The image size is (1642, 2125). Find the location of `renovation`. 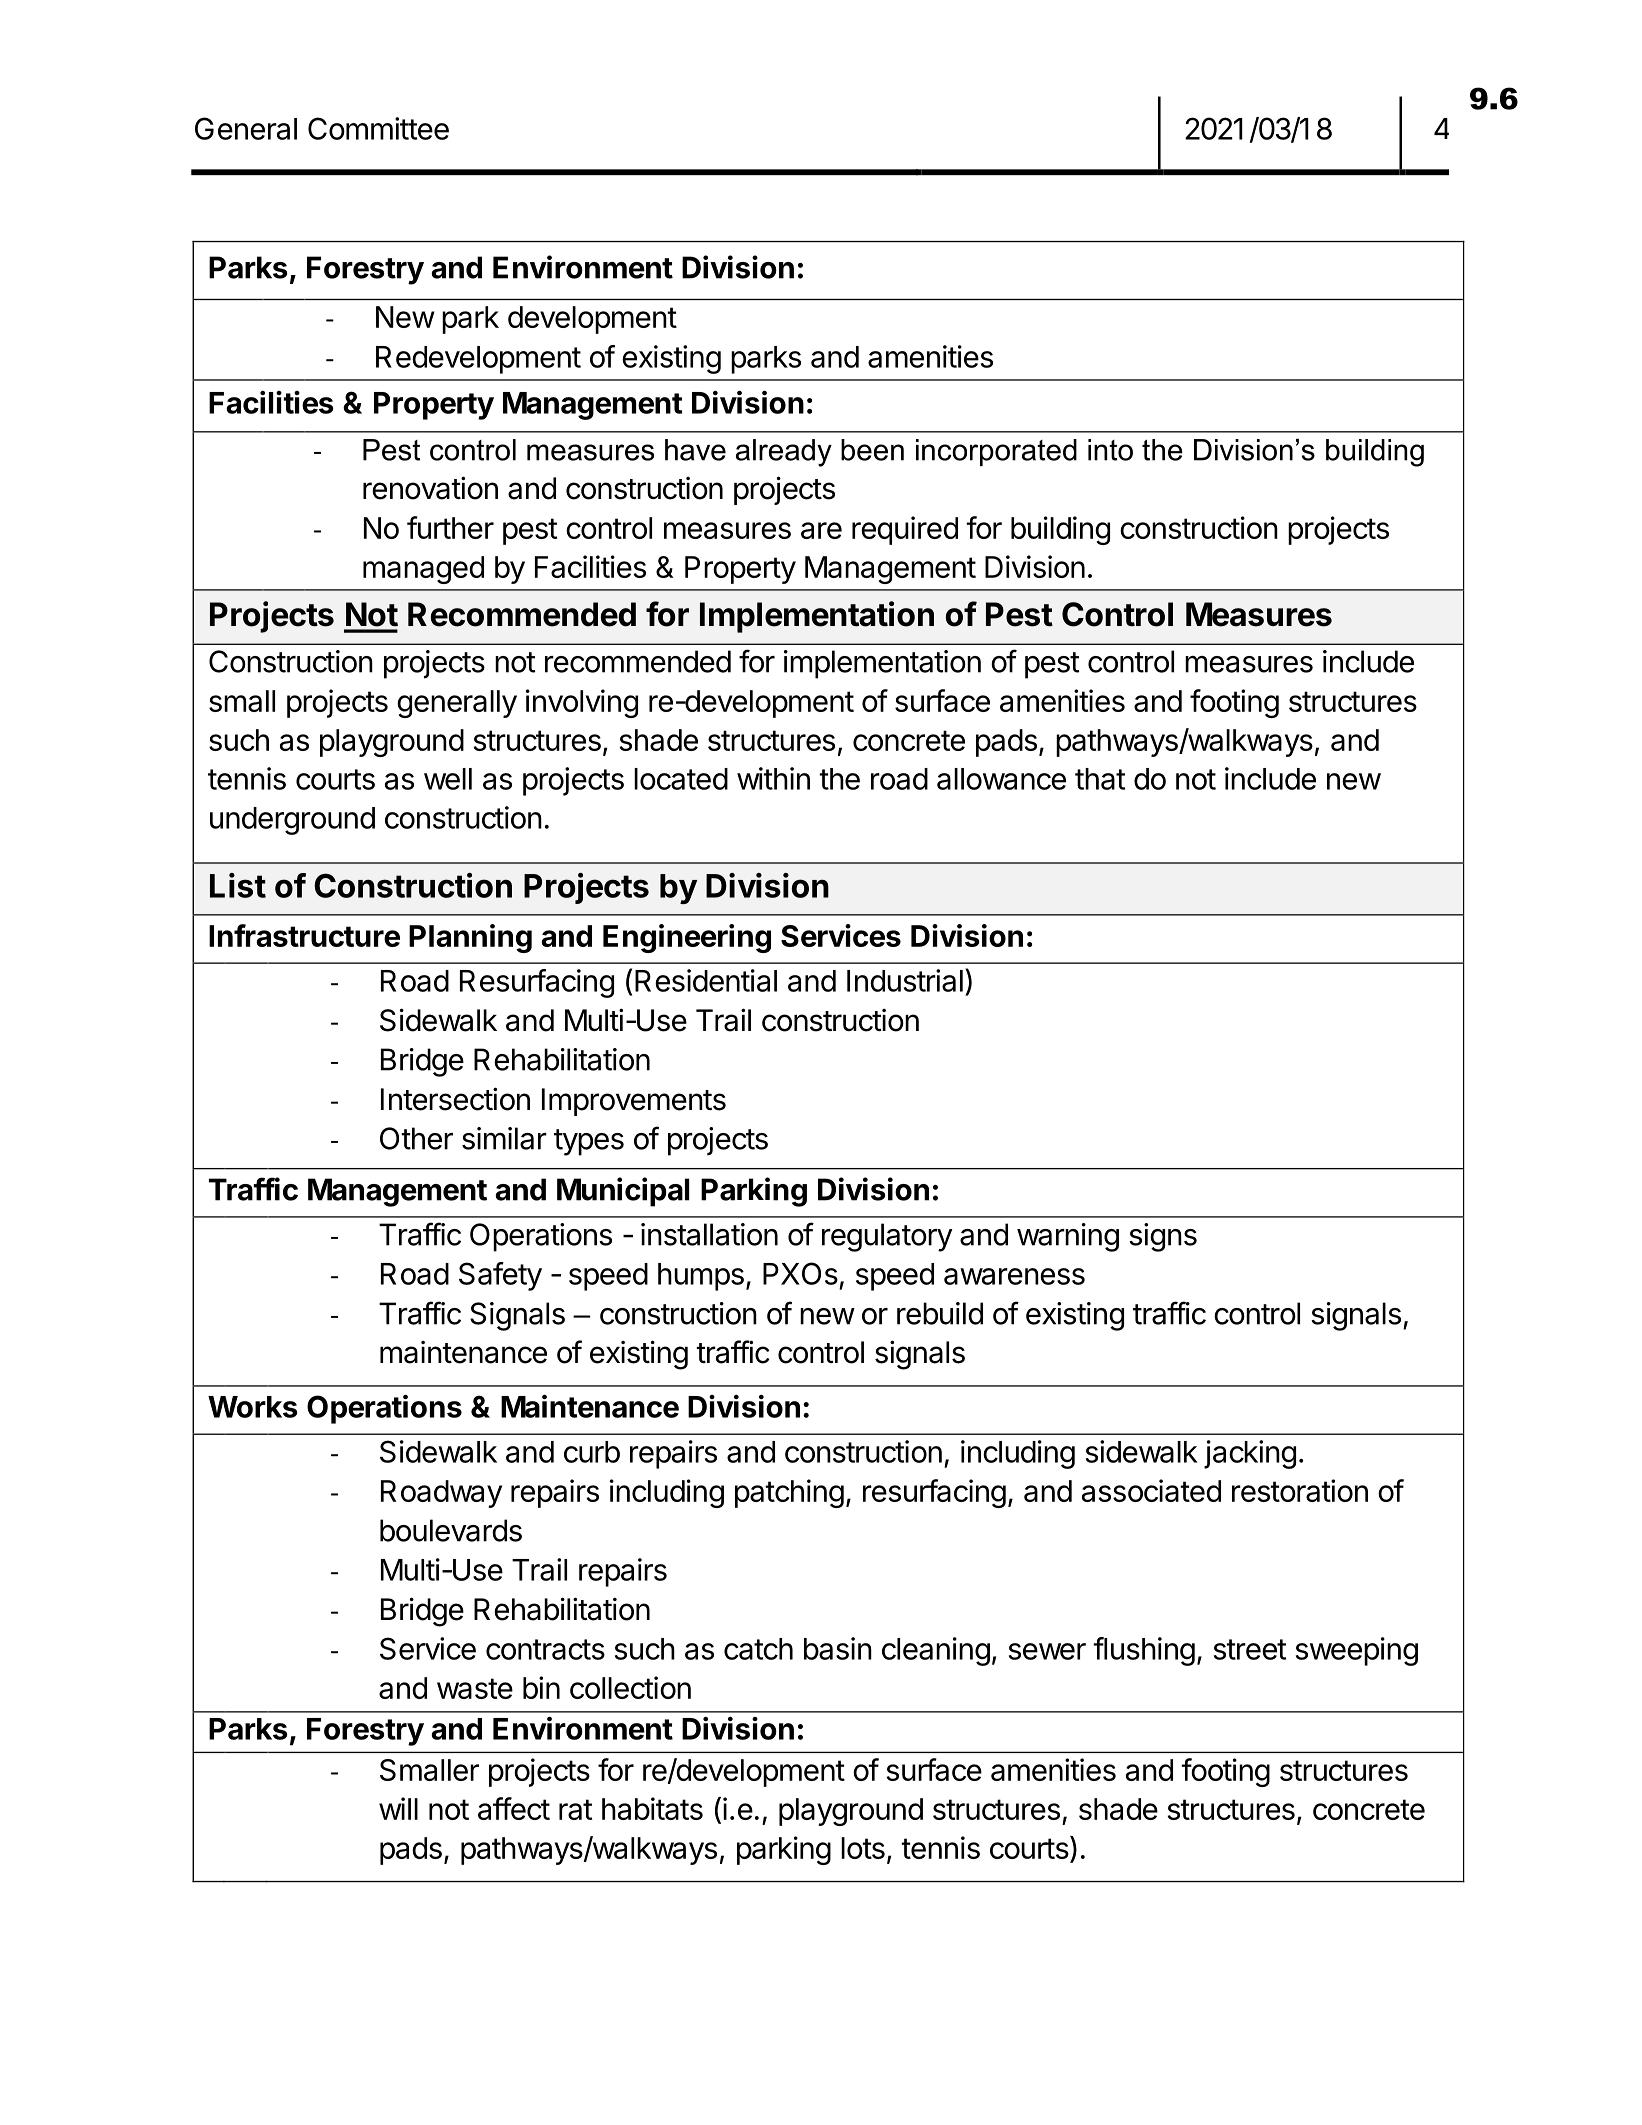

renovation is located at coordinates (430, 488).
